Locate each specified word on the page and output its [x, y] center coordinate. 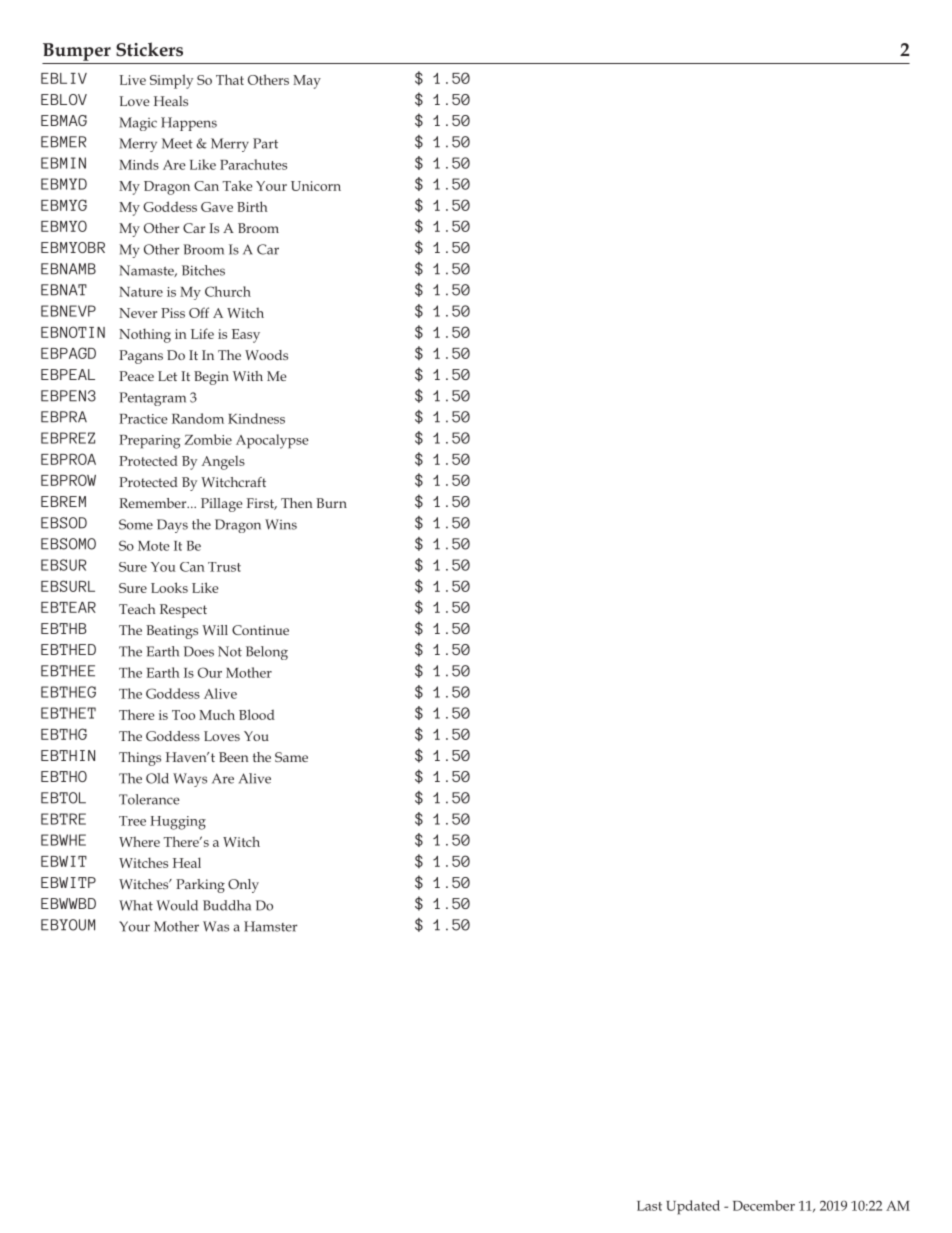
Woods [266, 355]
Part [265, 143]
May [307, 82]
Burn [331, 503]
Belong [267, 653]
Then [296, 503]
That [230, 79]
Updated [693, 1207]
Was [216, 926]
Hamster [270, 926]
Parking [200, 886]
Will [215, 630]
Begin [211, 378]
